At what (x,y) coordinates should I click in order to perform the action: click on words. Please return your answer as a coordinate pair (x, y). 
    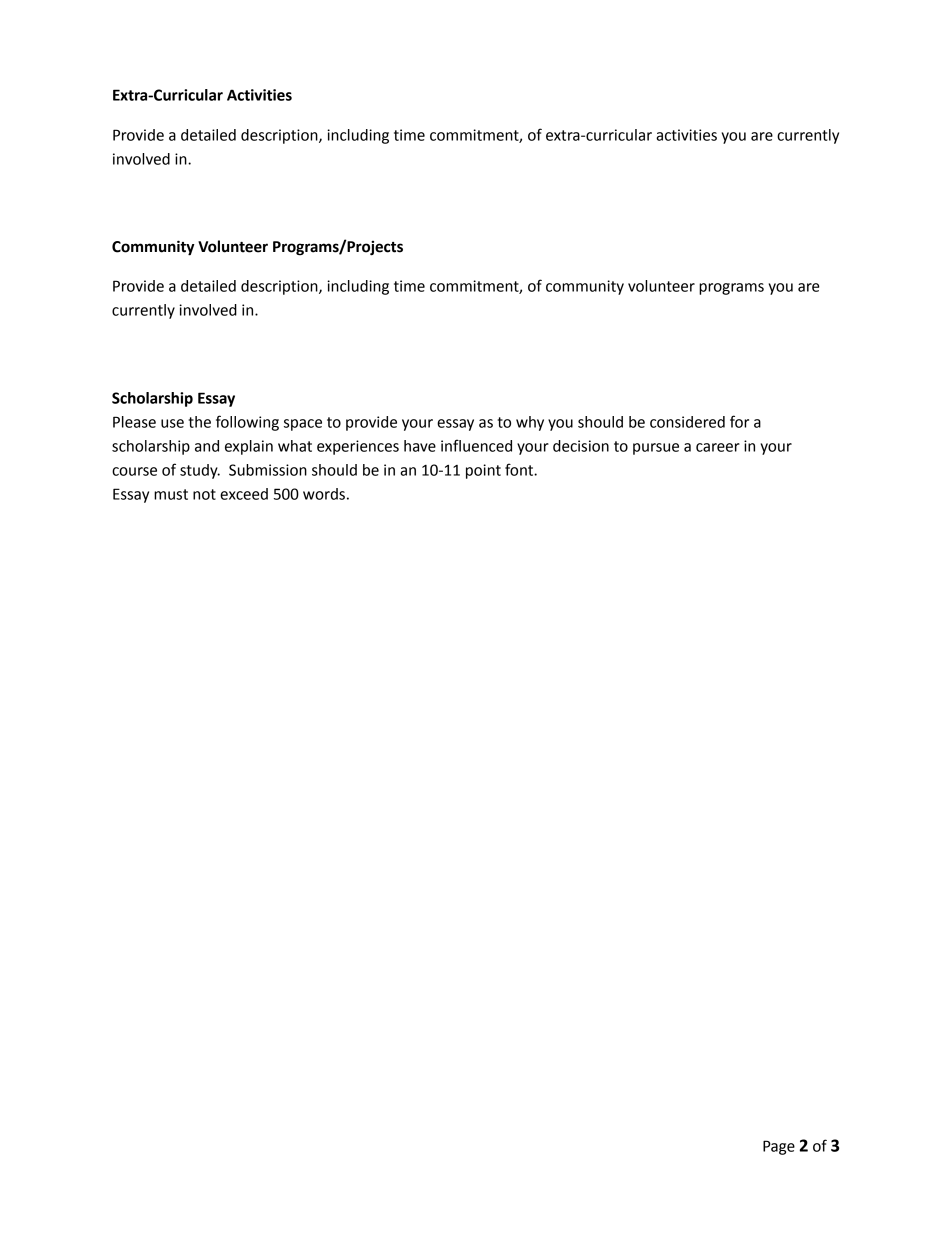
    Looking at the image, I should click on (324, 494).
